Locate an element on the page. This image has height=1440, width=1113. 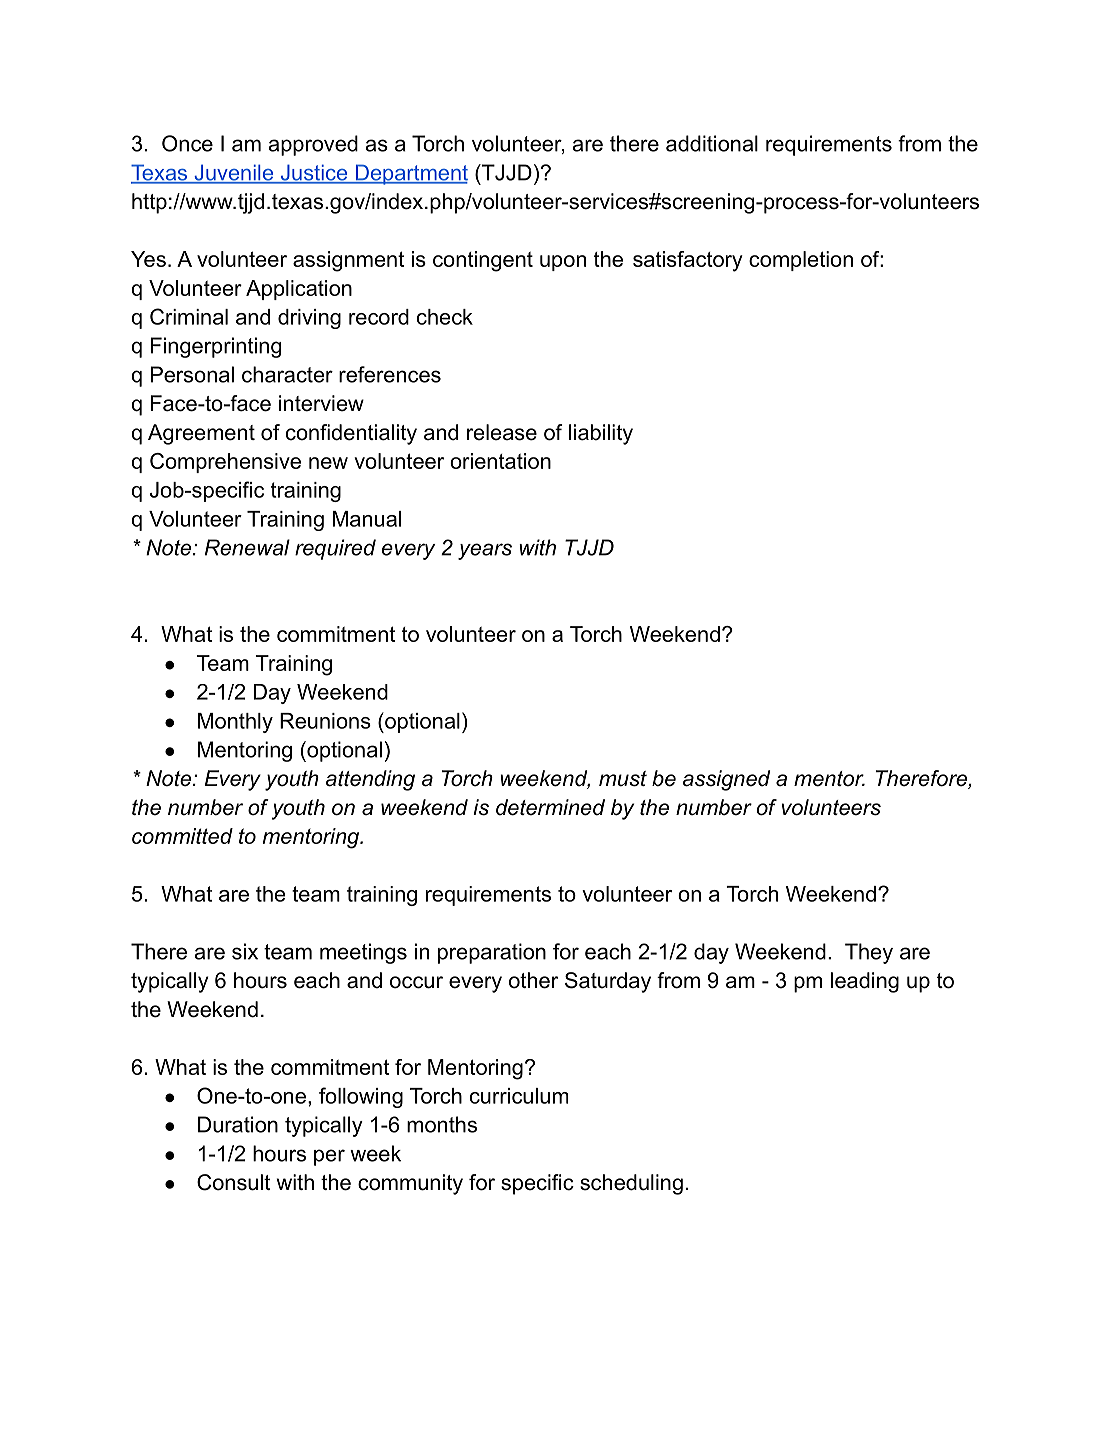
liability is located at coordinates (601, 434).
